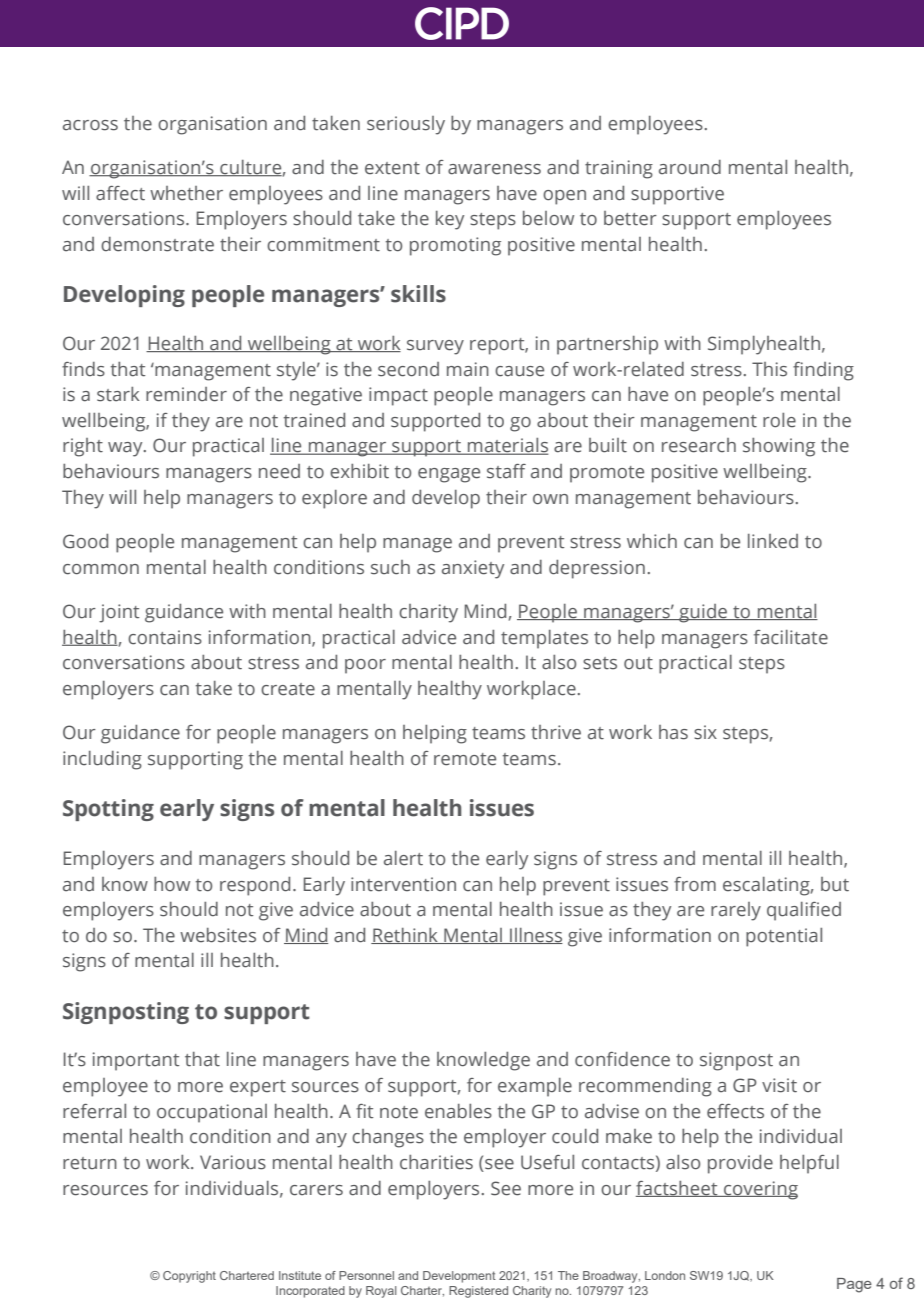  Describe the element at coordinates (300, 1275) in the screenshot. I see `Institute` at that location.
